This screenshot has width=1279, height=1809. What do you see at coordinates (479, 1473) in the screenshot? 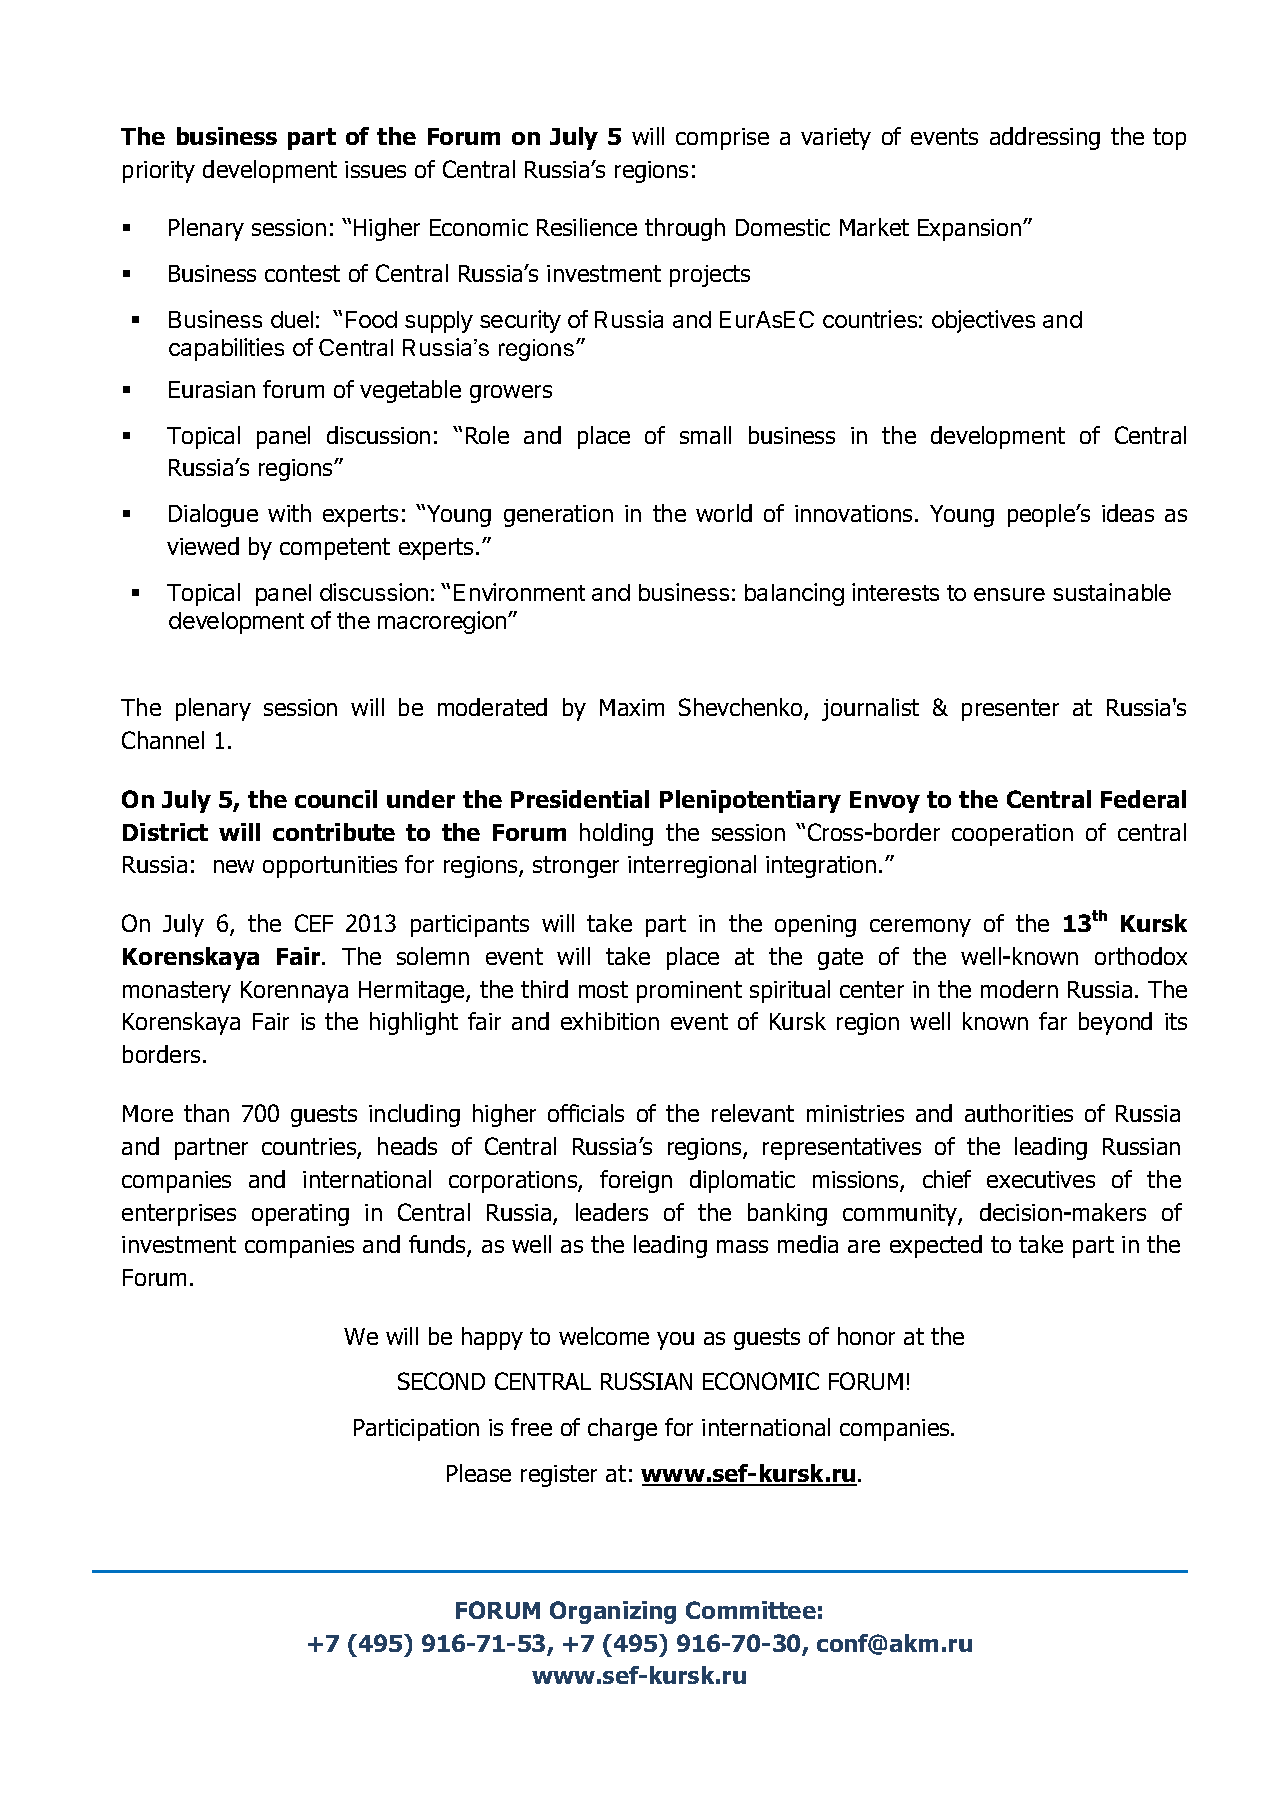
I see `Please` at bounding box center [479, 1473].
